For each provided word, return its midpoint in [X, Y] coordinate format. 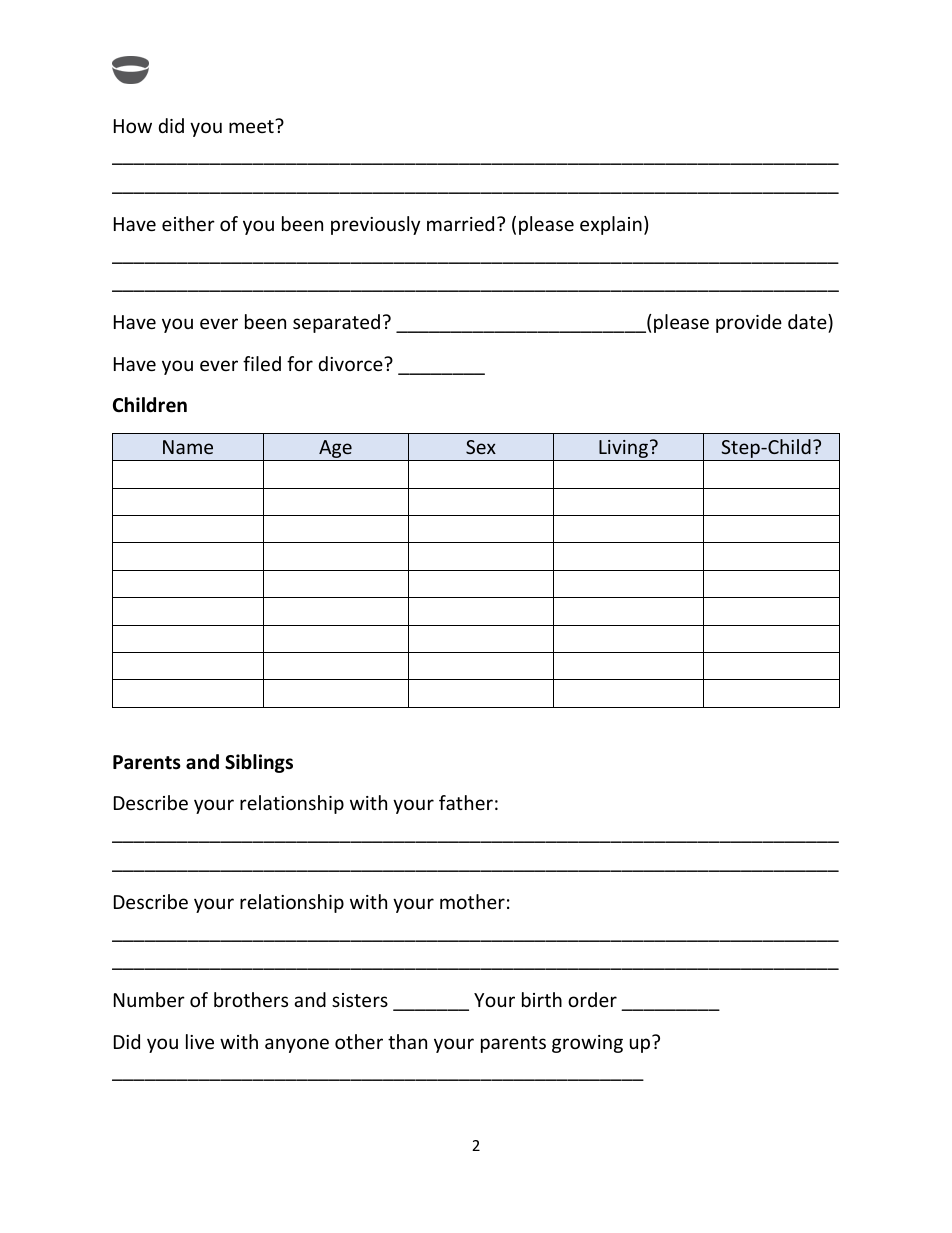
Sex [481, 447]
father [466, 802]
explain [611, 225]
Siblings [259, 763]
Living [623, 450]
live [200, 1041]
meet [252, 126]
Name [188, 447]
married [460, 223]
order [592, 999]
